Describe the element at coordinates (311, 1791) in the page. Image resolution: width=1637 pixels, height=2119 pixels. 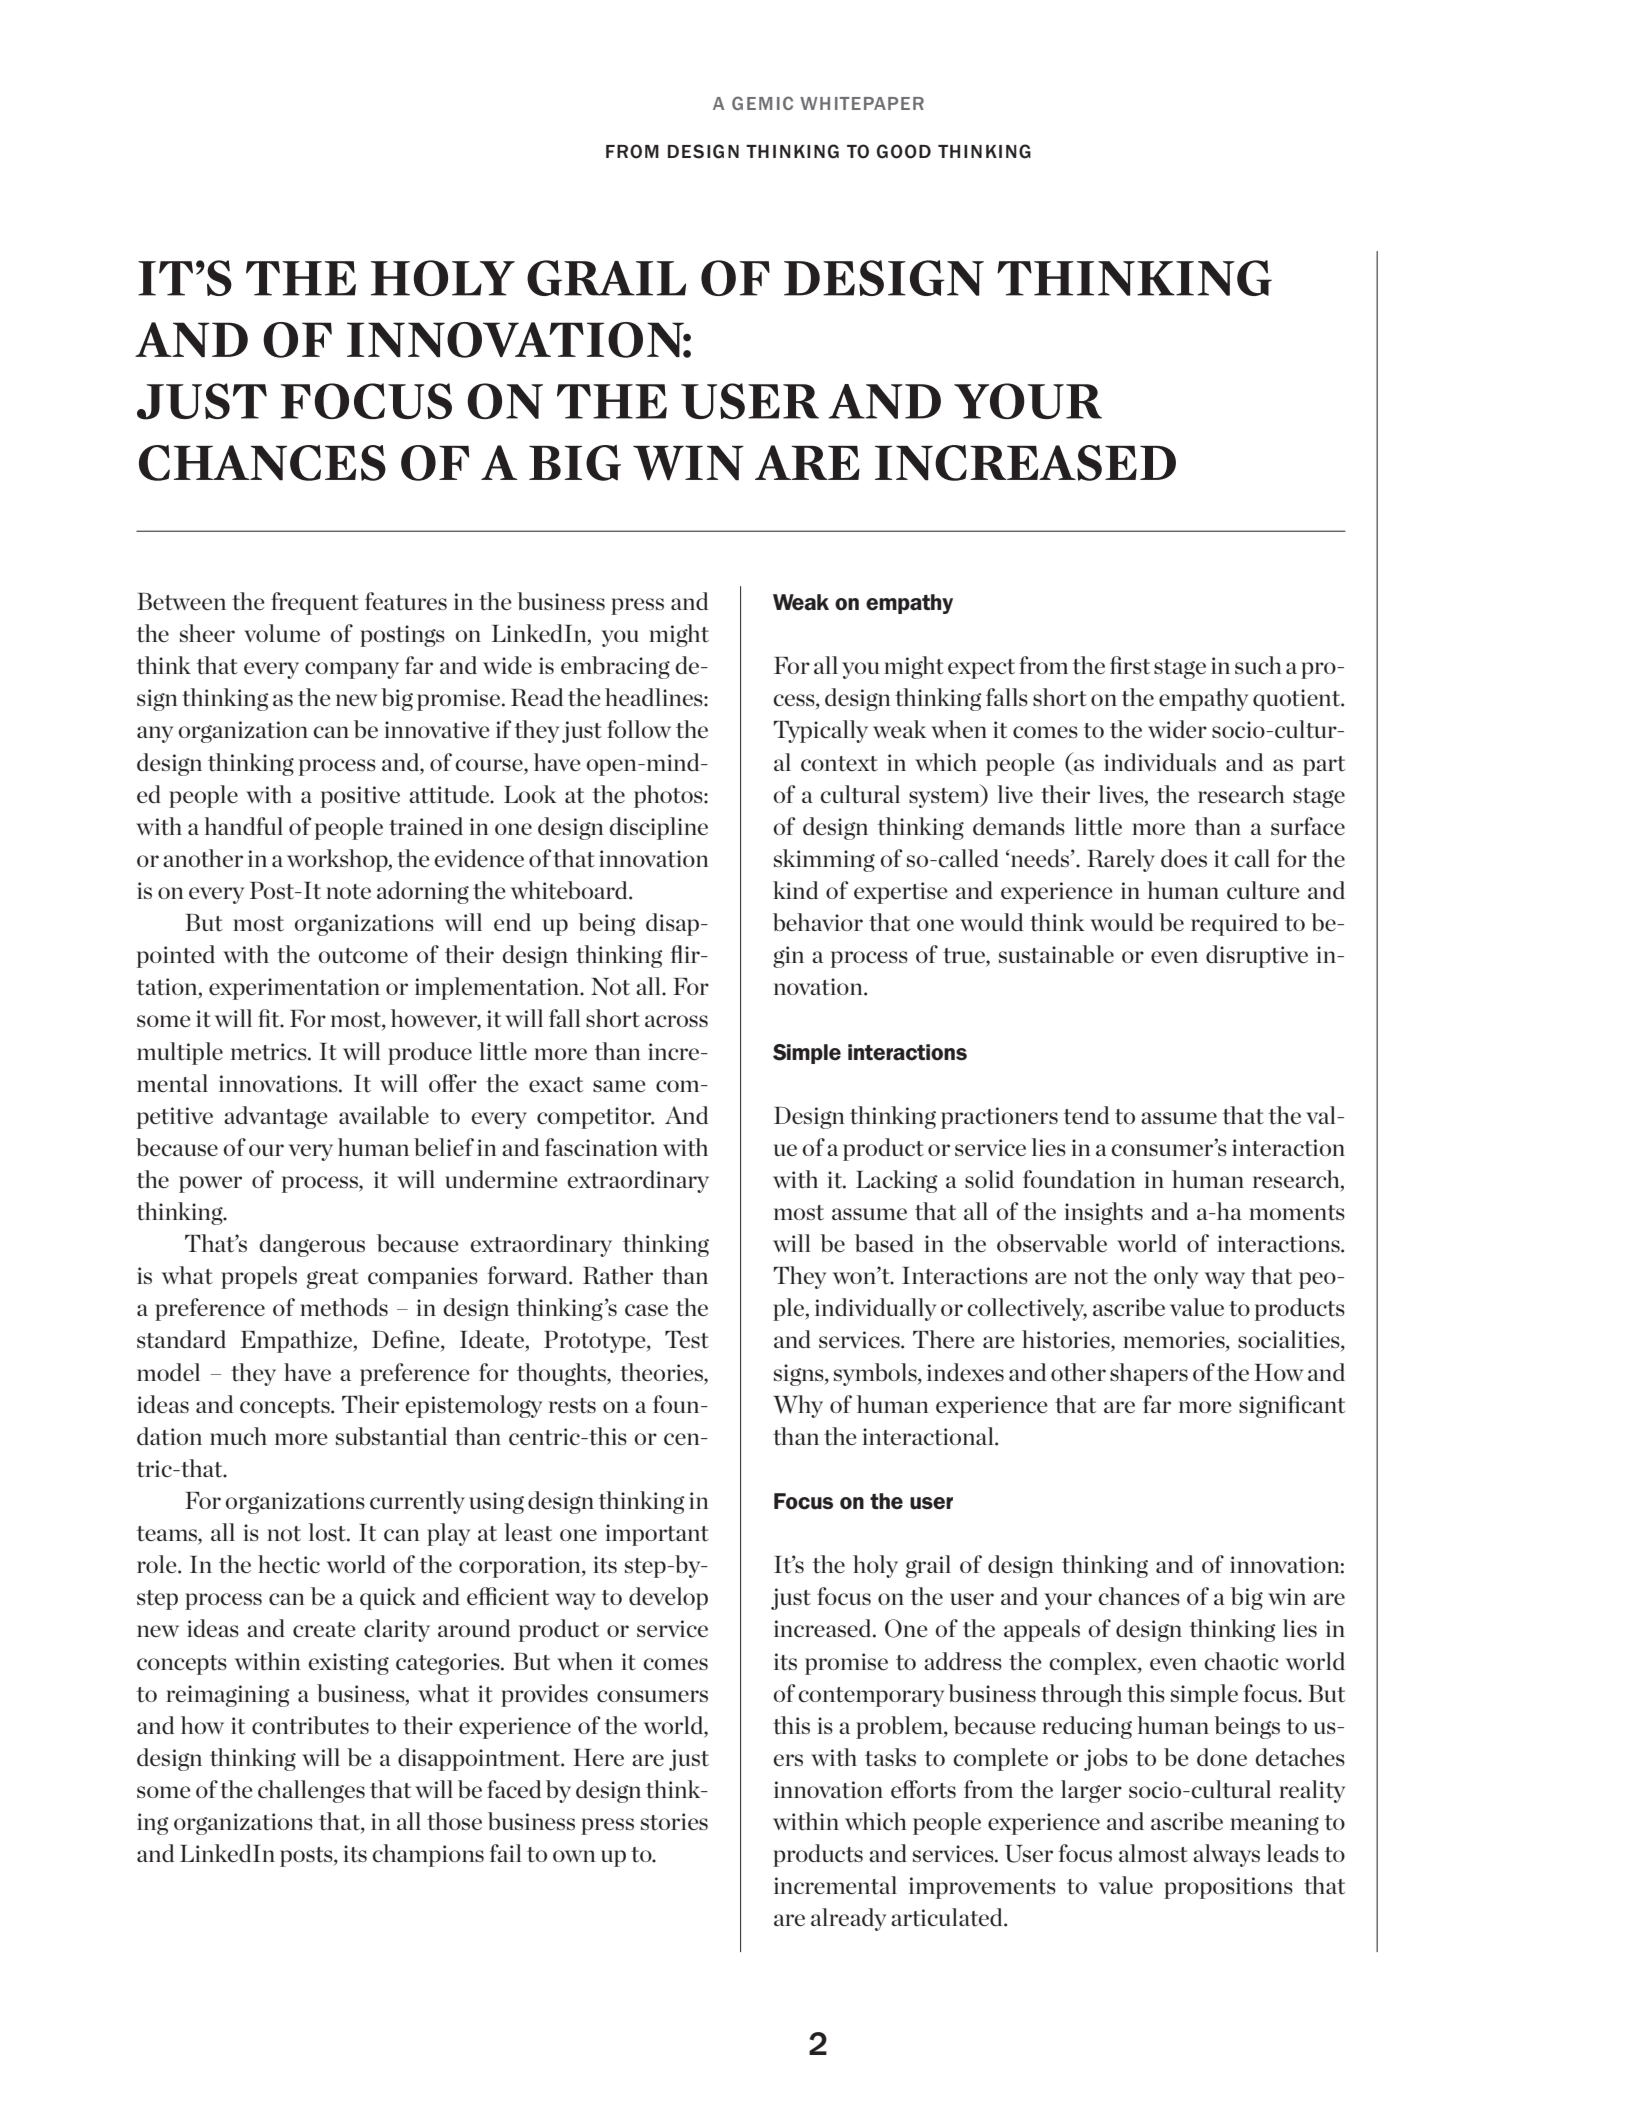
I see `challenges` at that location.
